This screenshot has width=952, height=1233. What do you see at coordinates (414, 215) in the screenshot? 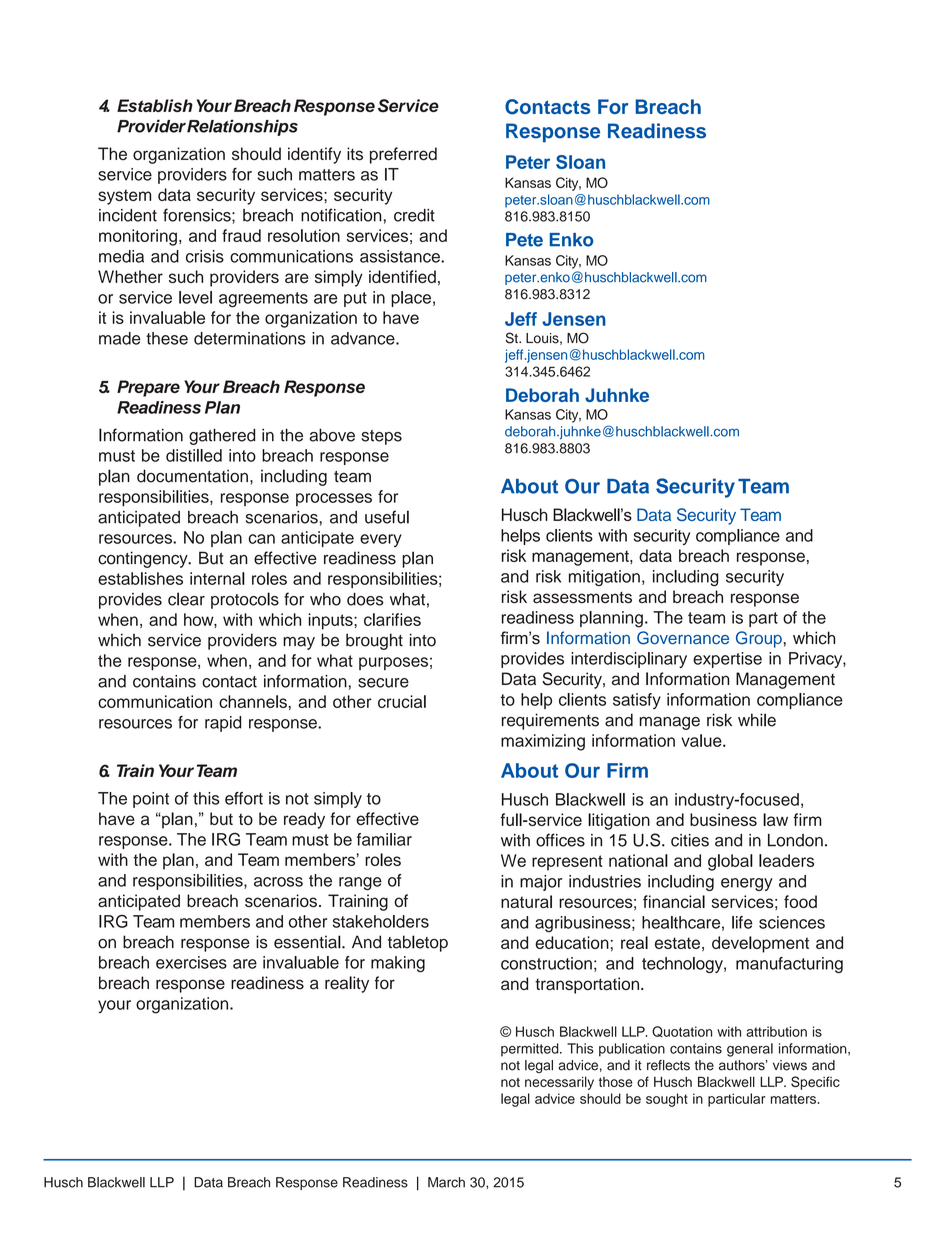
I see `credit` at bounding box center [414, 215].
